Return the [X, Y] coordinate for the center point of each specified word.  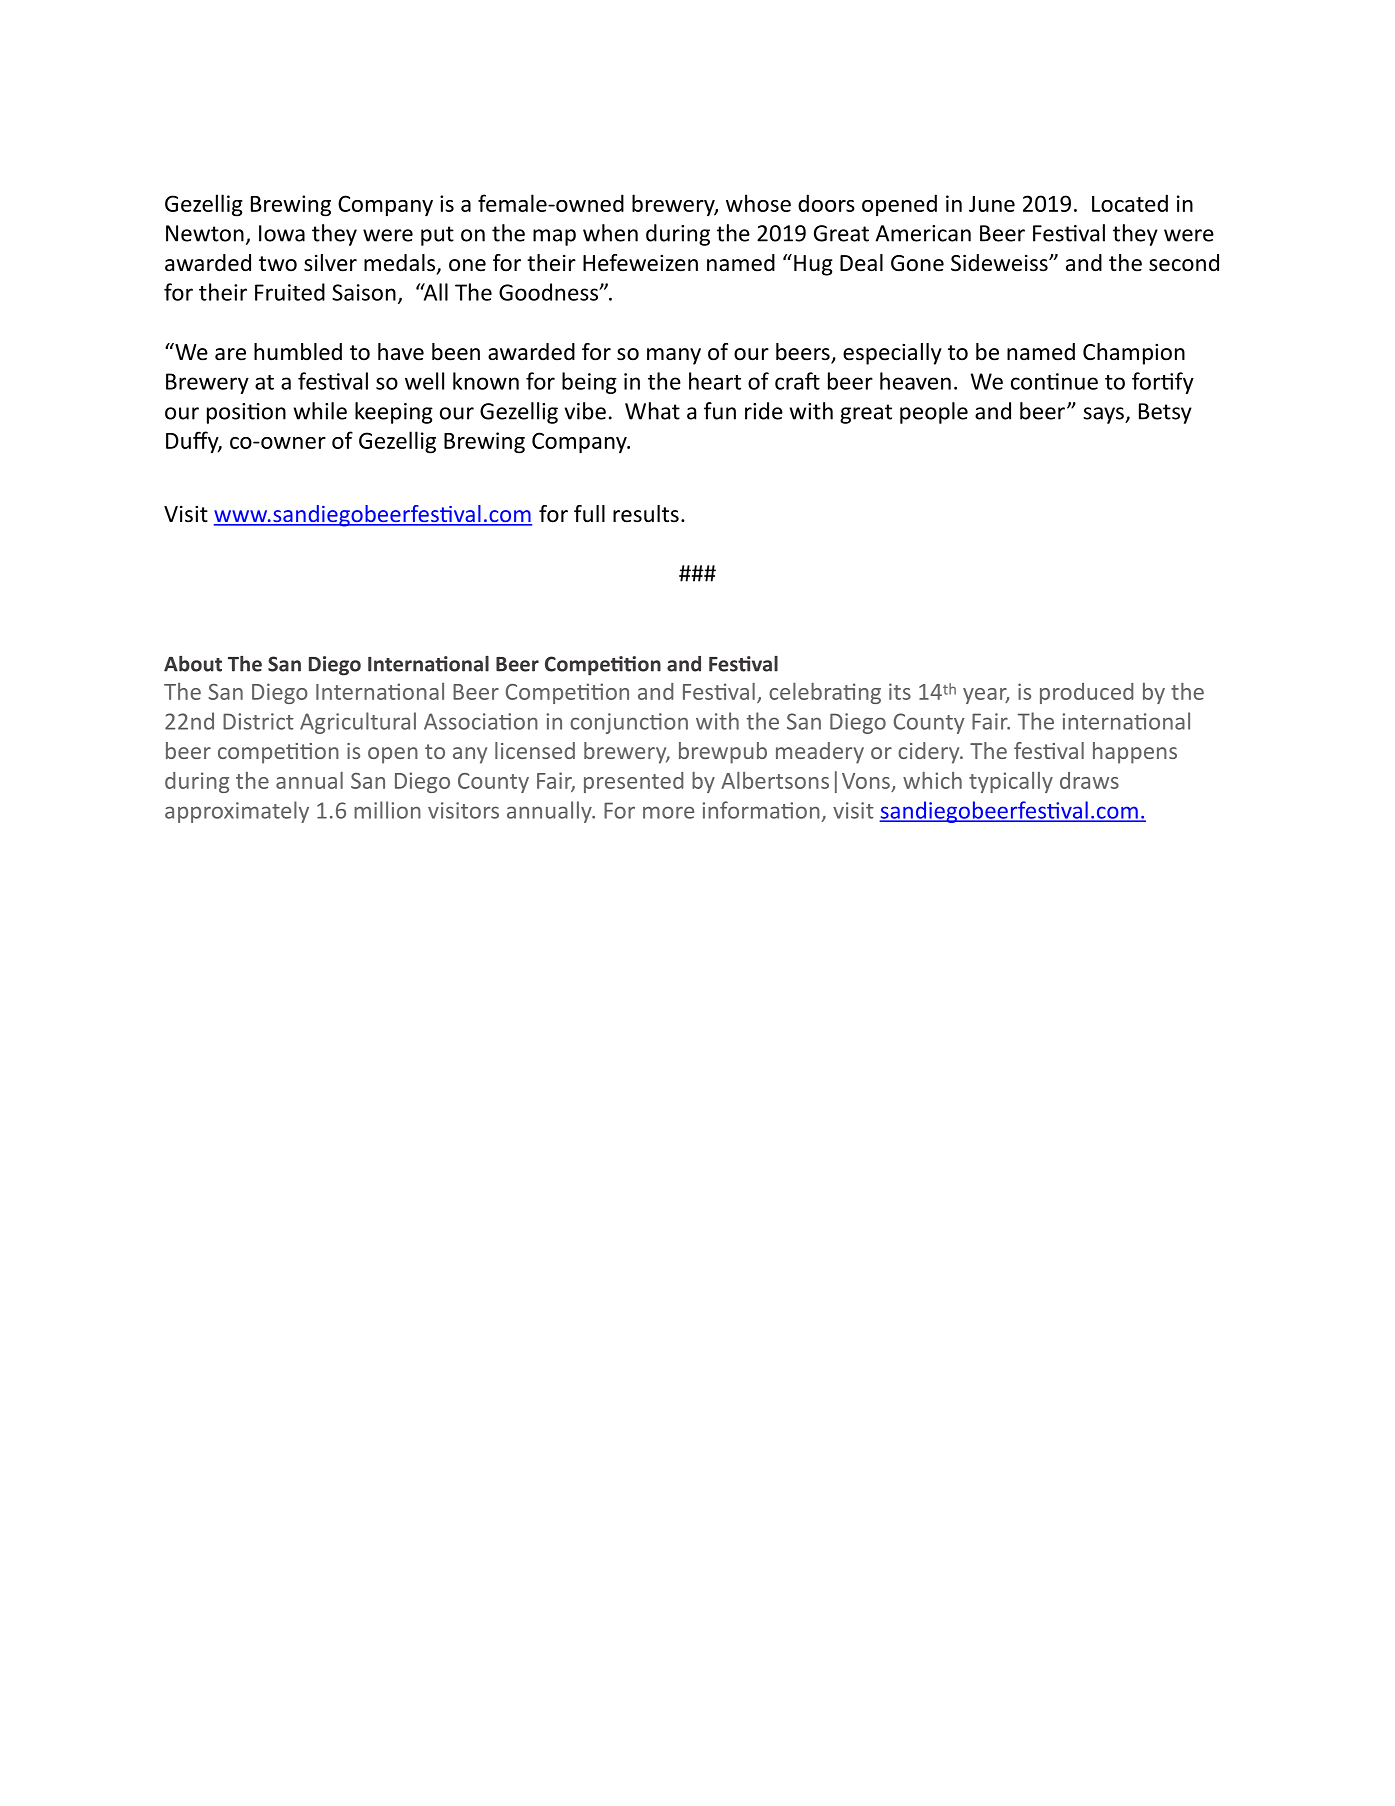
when [610, 233]
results [646, 514]
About [193, 664]
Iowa [282, 233]
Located [1130, 203]
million [387, 810]
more [668, 812]
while [320, 411]
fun [720, 411]
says [1104, 415]
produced [1086, 693]
